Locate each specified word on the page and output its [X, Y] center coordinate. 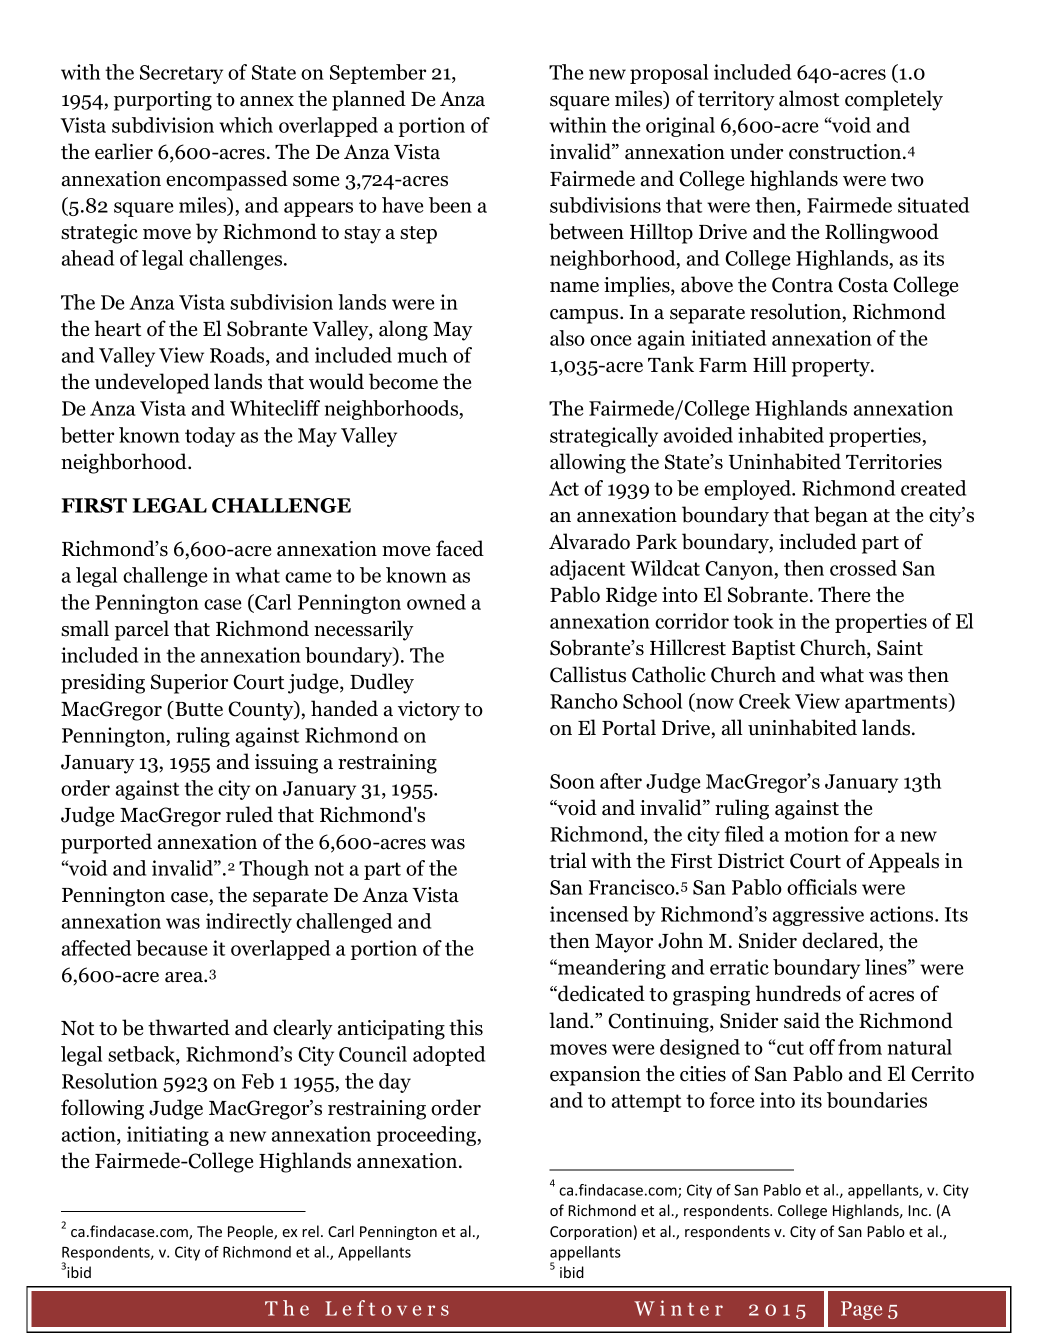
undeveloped [152, 383]
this [466, 1027]
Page [861, 1310]
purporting [163, 101]
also [567, 338]
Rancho [584, 701]
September [378, 74]
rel [310, 1231]
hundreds [798, 993]
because [171, 948]
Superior [189, 684]
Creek [765, 701]
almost [809, 98]
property [832, 368]
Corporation [591, 1233]
